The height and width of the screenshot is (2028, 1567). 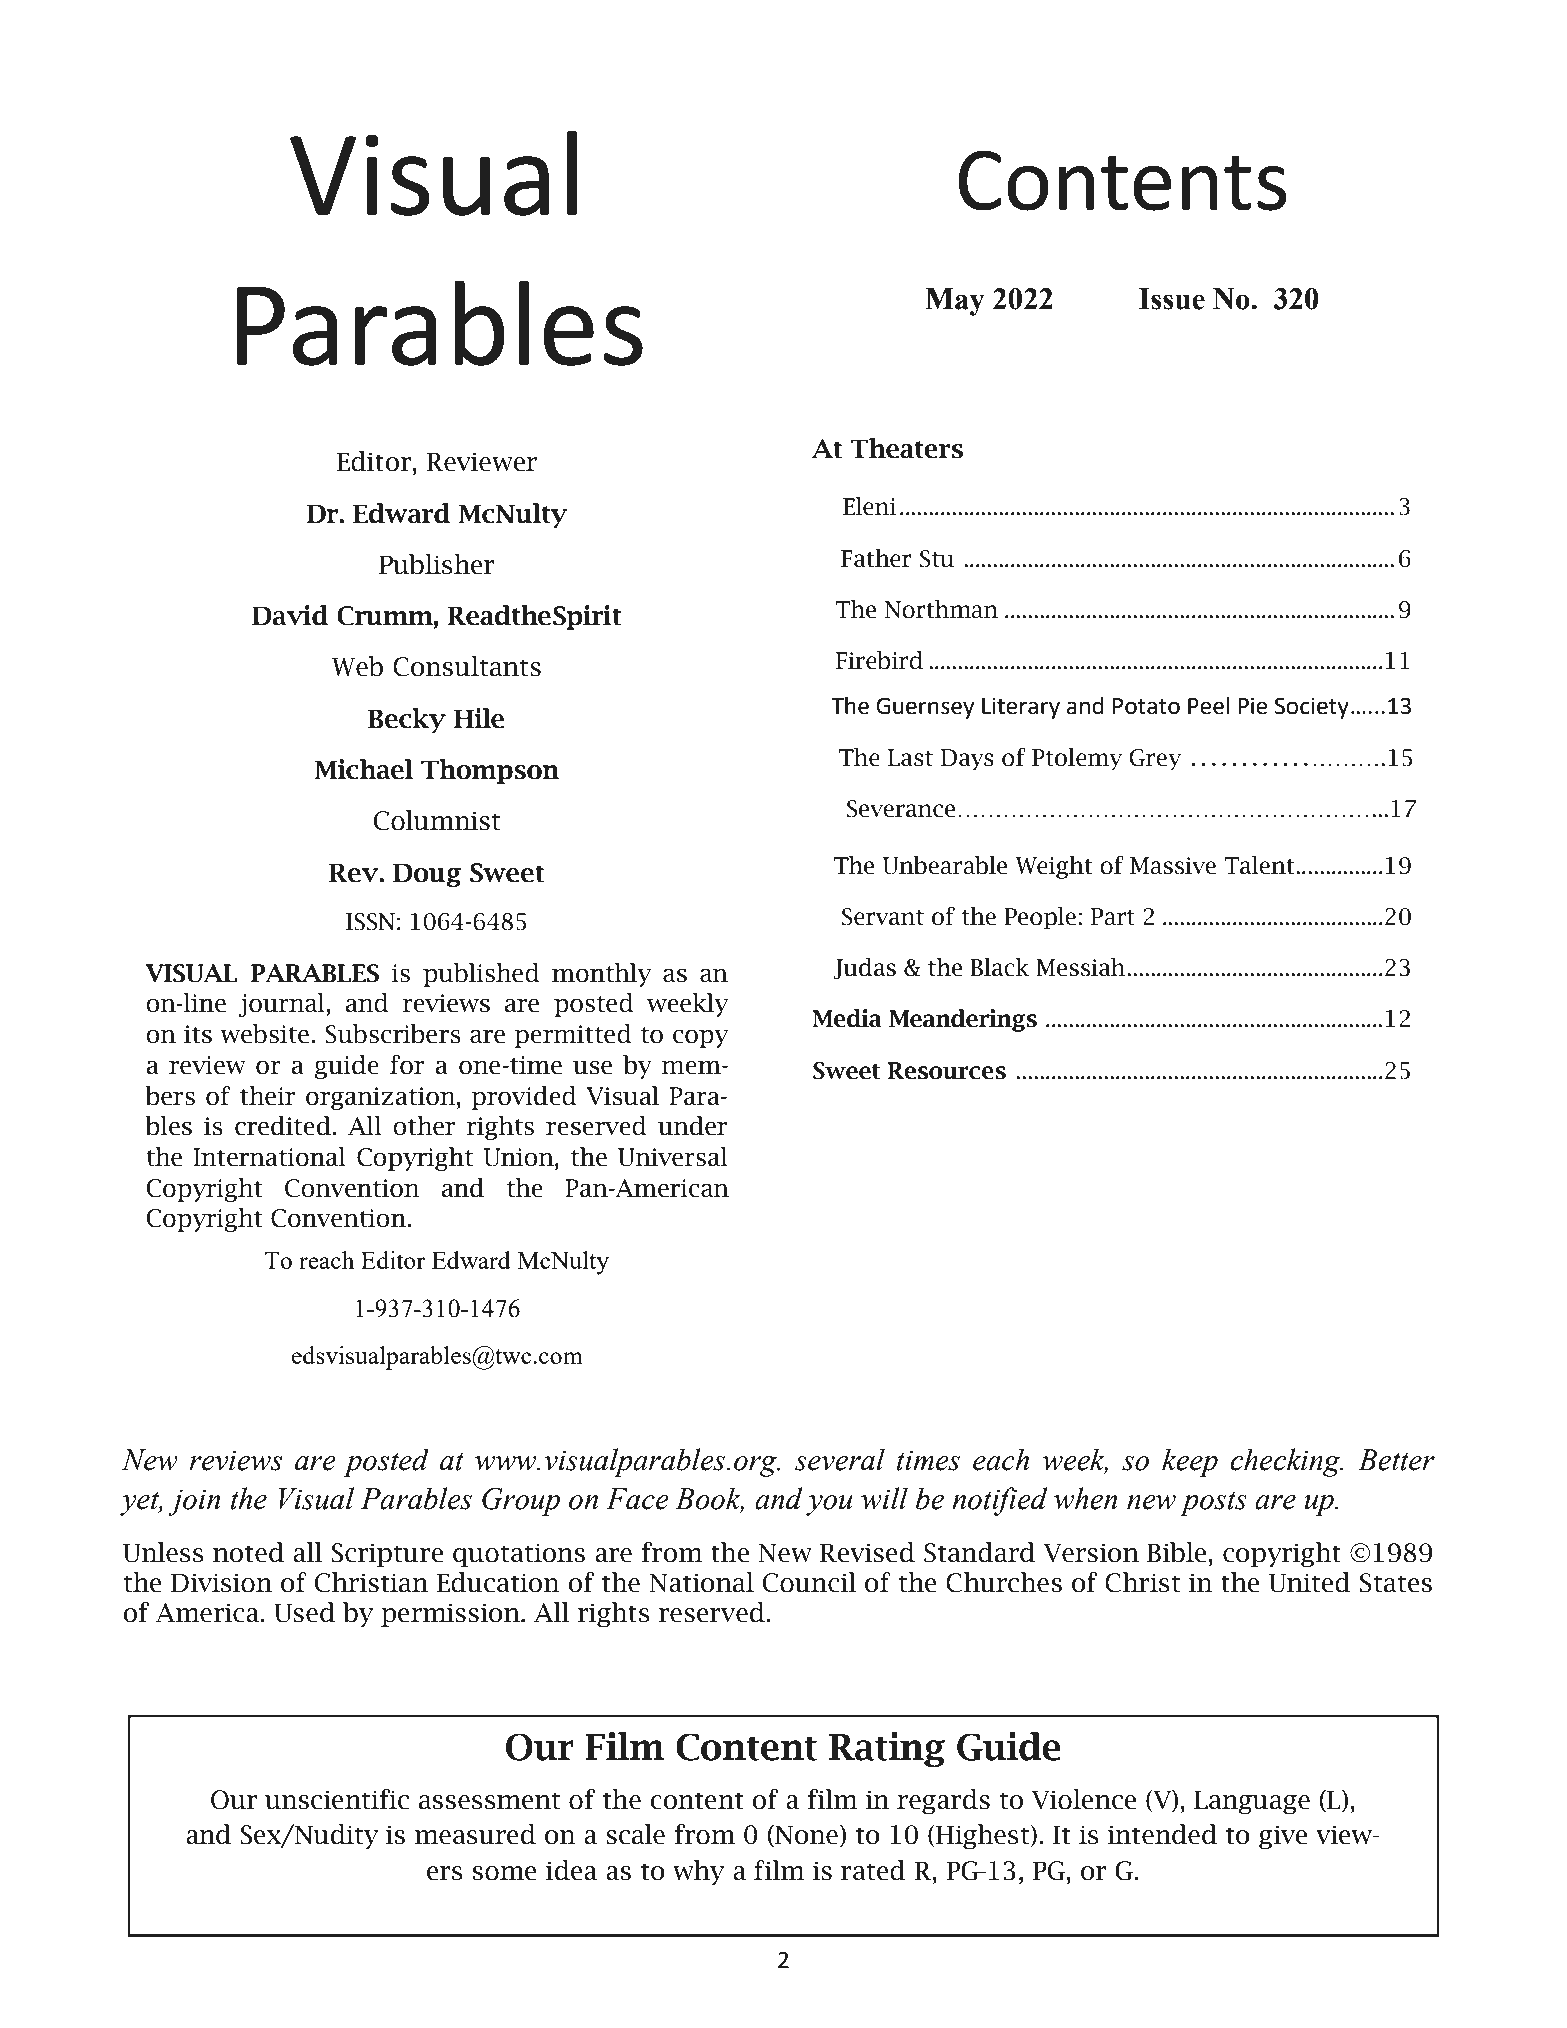 I want to click on their, so click(x=267, y=1096).
